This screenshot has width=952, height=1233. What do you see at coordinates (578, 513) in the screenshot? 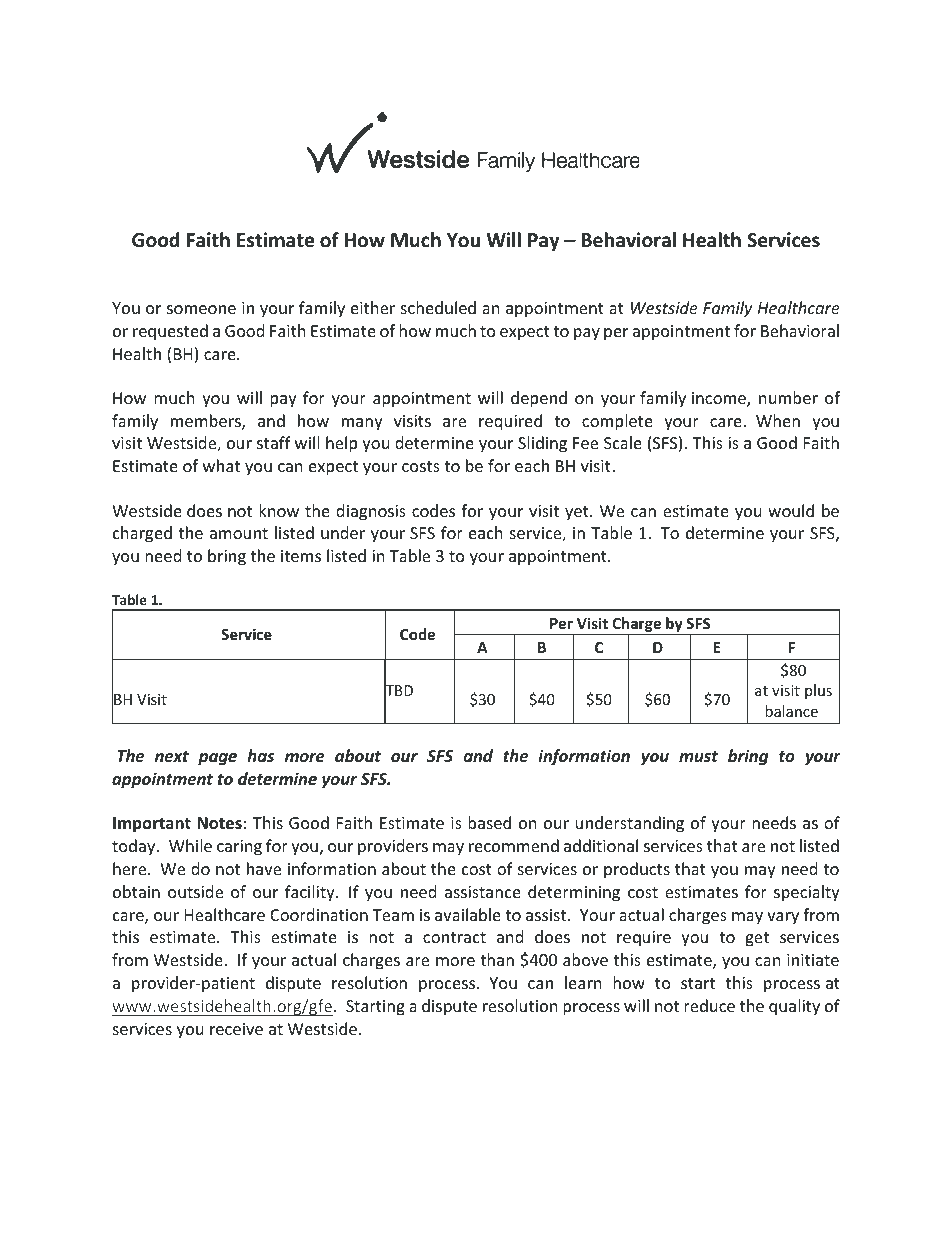
I see `yet` at bounding box center [578, 513].
